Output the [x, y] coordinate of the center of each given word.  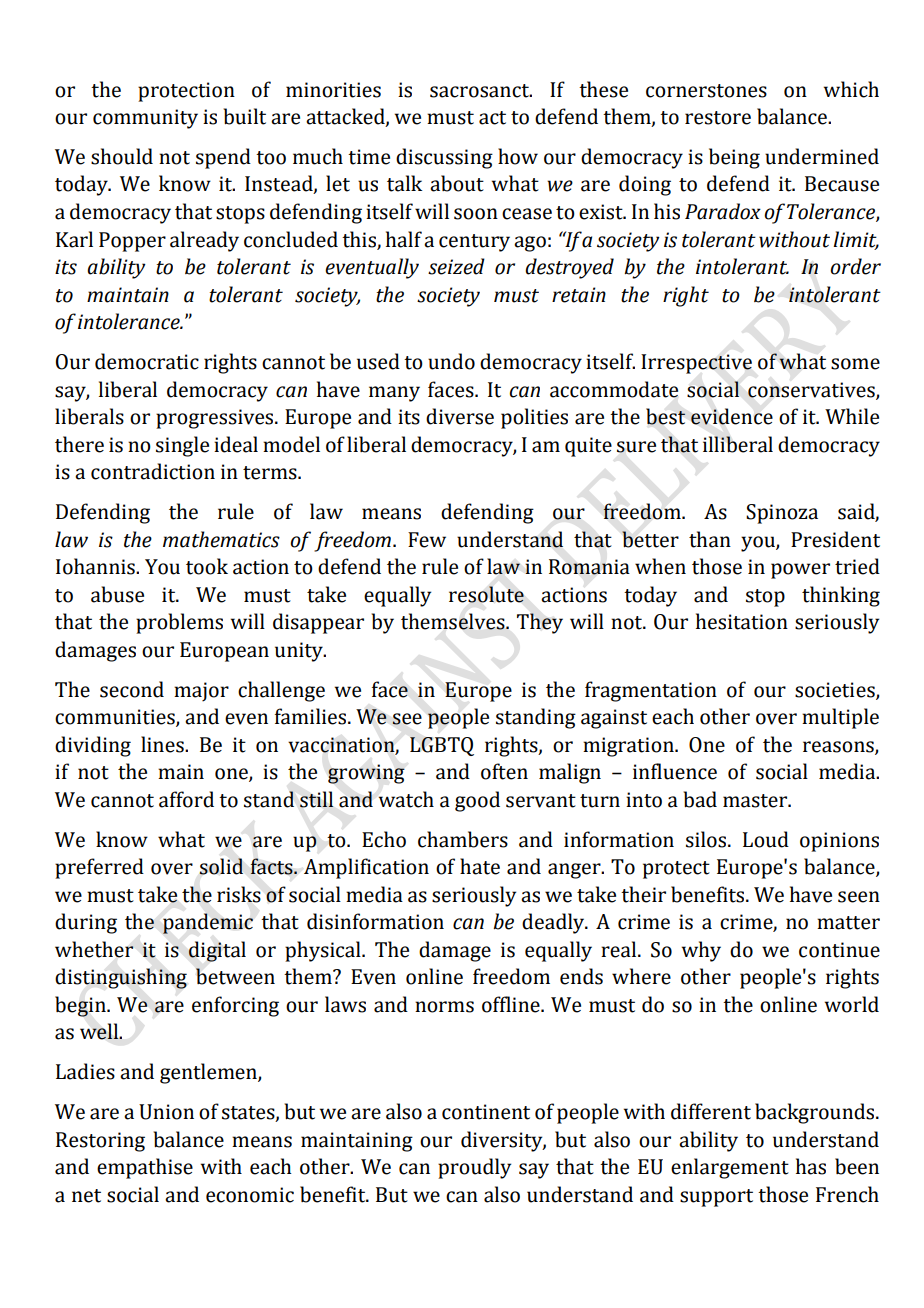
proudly [474, 1168]
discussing [444, 158]
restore [718, 118]
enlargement [730, 1168]
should [122, 156]
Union [166, 1112]
